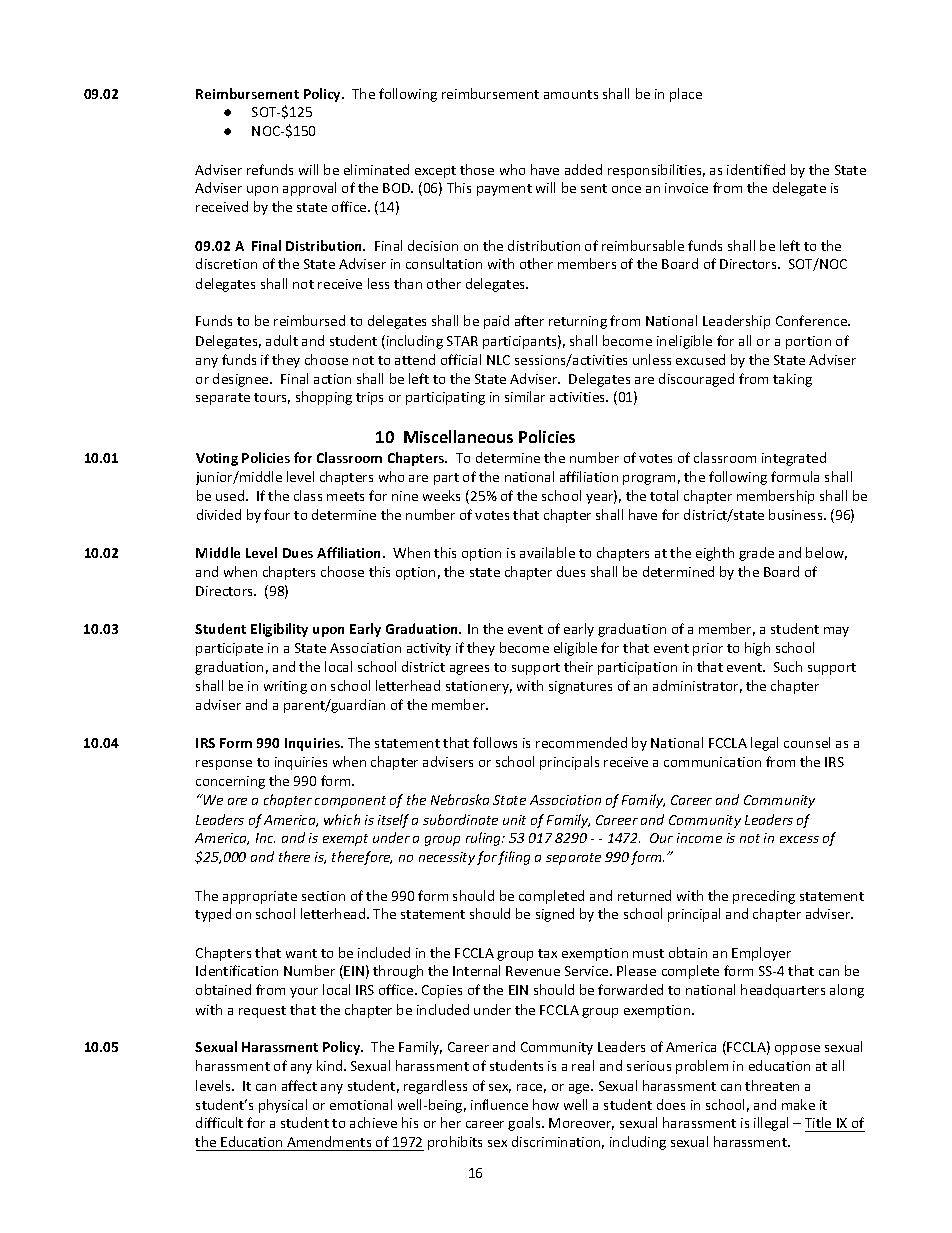 Image resolution: width=952 pixels, height=1233 pixels. I want to click on high, so click(757, 649).
